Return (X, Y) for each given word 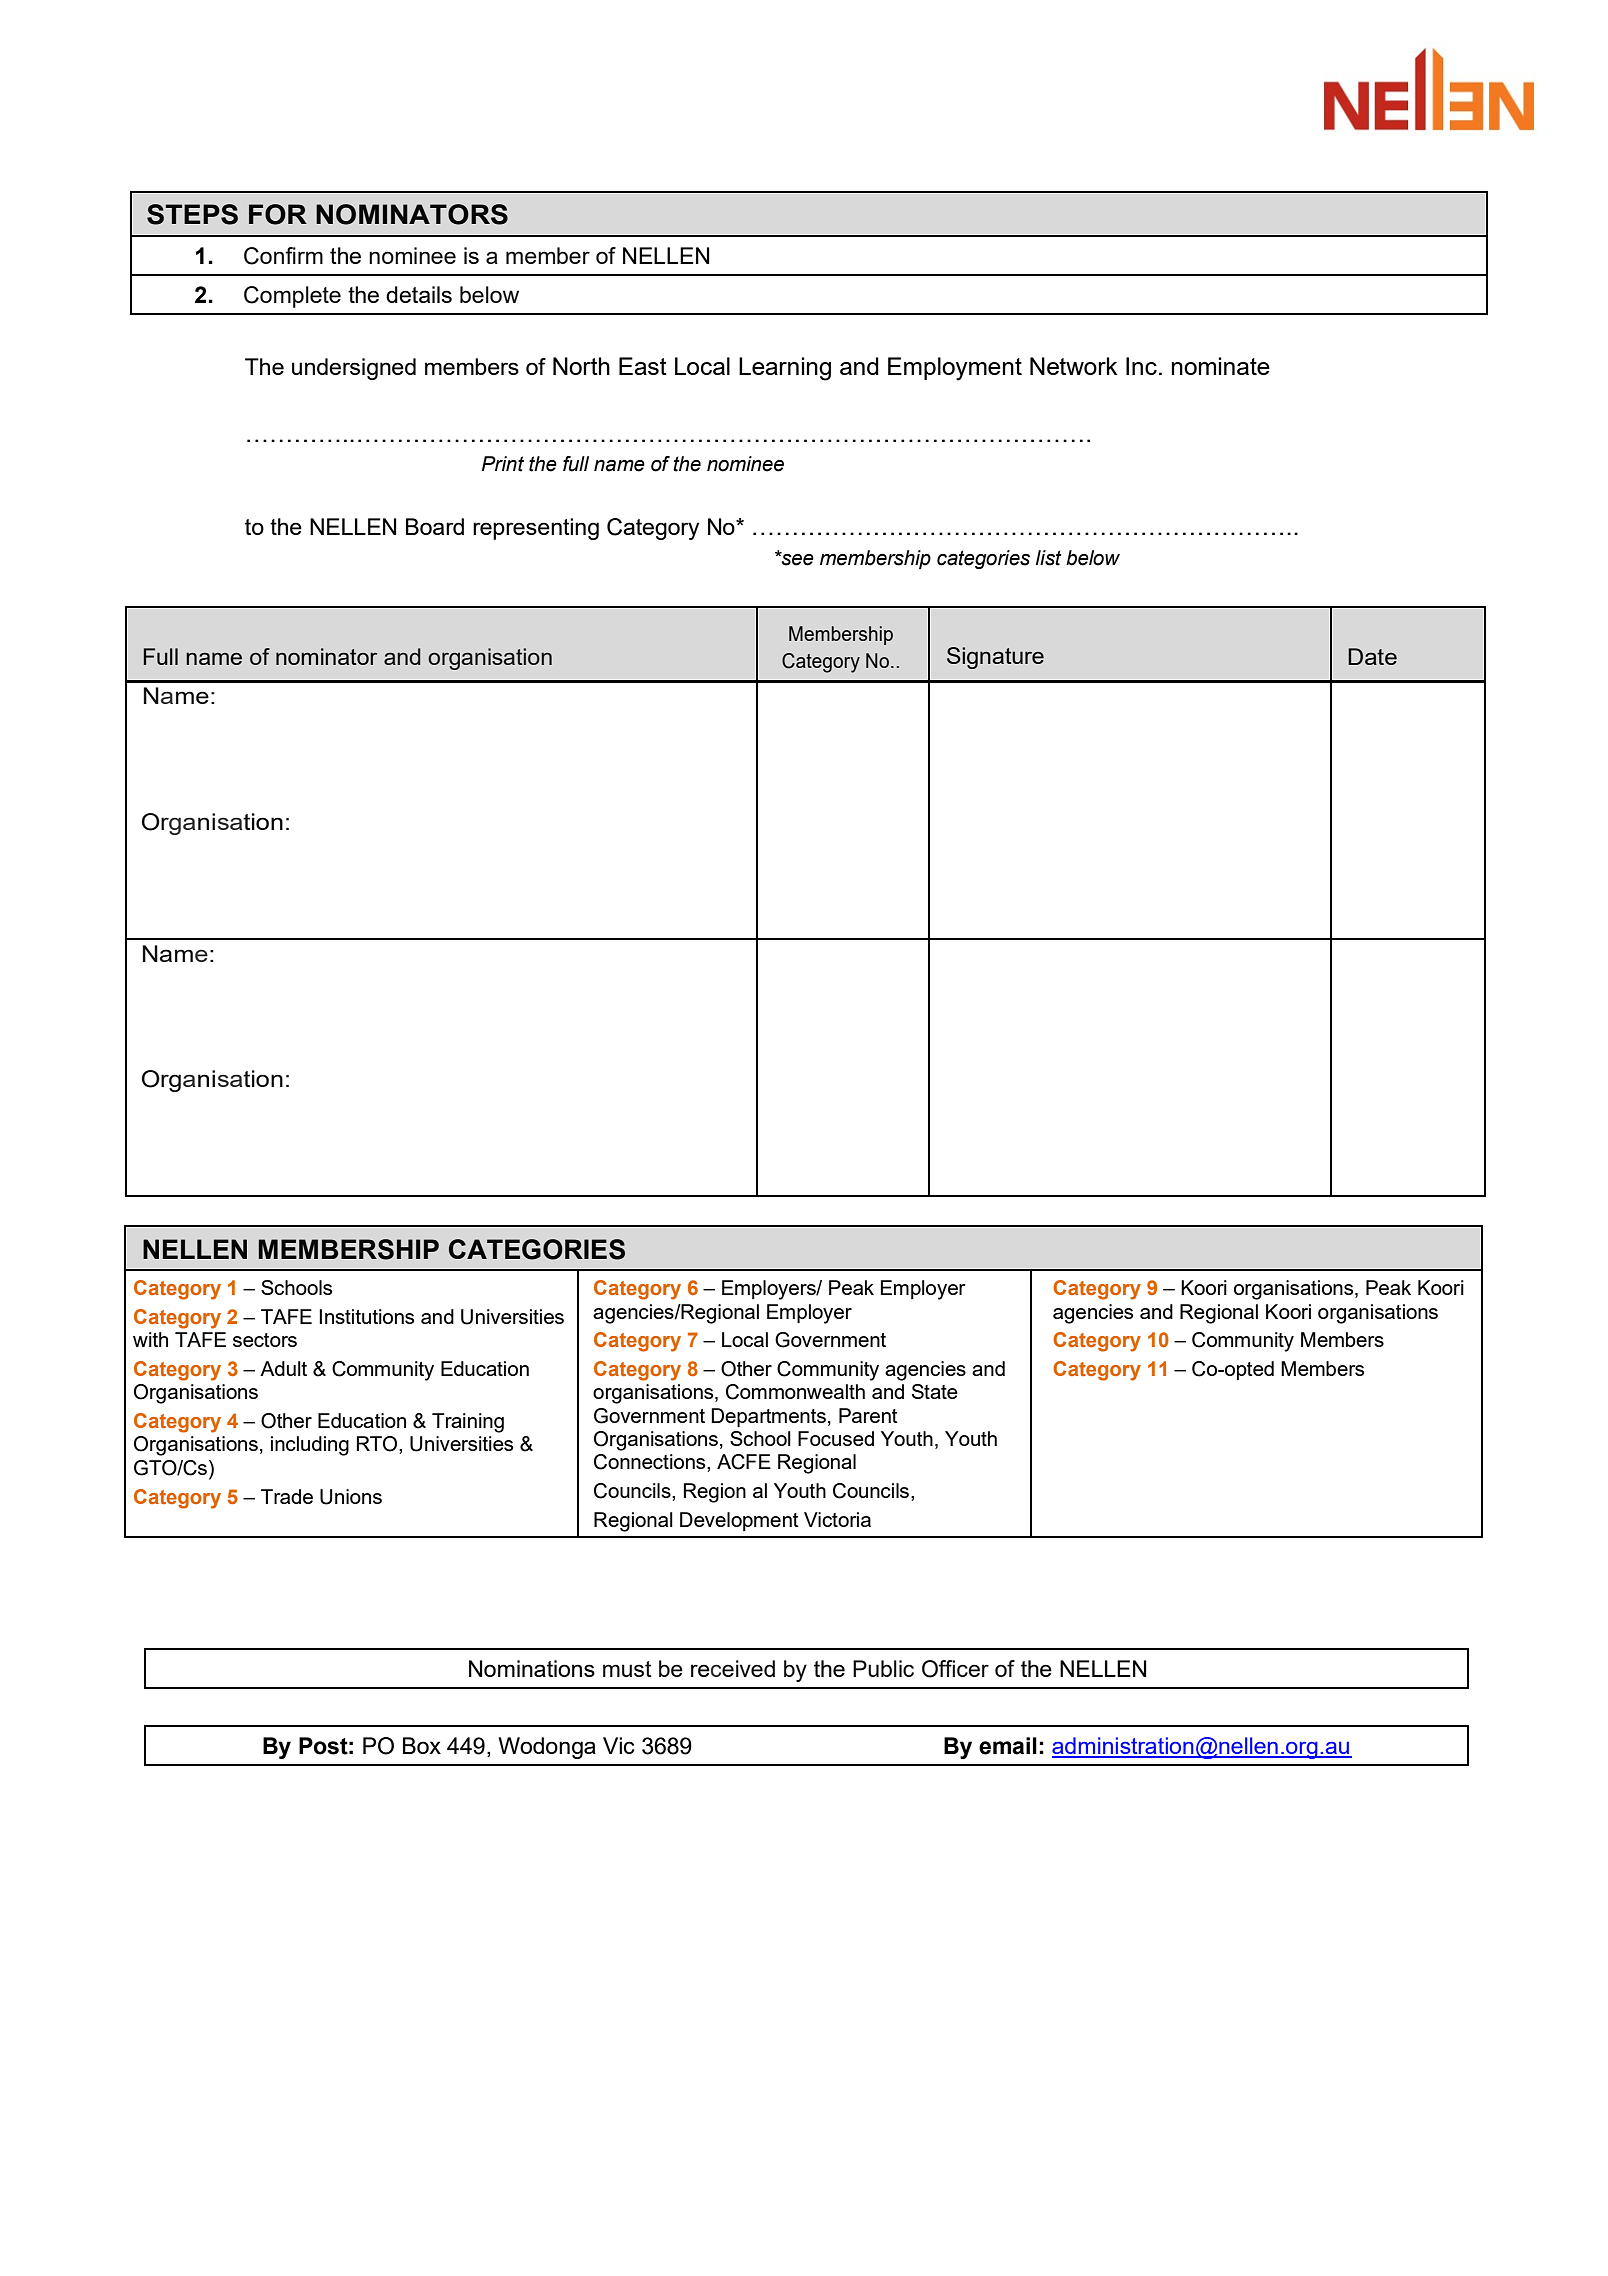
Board (435, 526)
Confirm (283, 256)
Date (1372, 656)
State (935, 1391)
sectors (265, 1340)
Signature (995, 658)
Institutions (366, 1316)
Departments (768, 1417)
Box (422, 1745)
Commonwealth (795, 1392)
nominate (1221, 366)
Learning (785, 369)
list (1049, 558)
